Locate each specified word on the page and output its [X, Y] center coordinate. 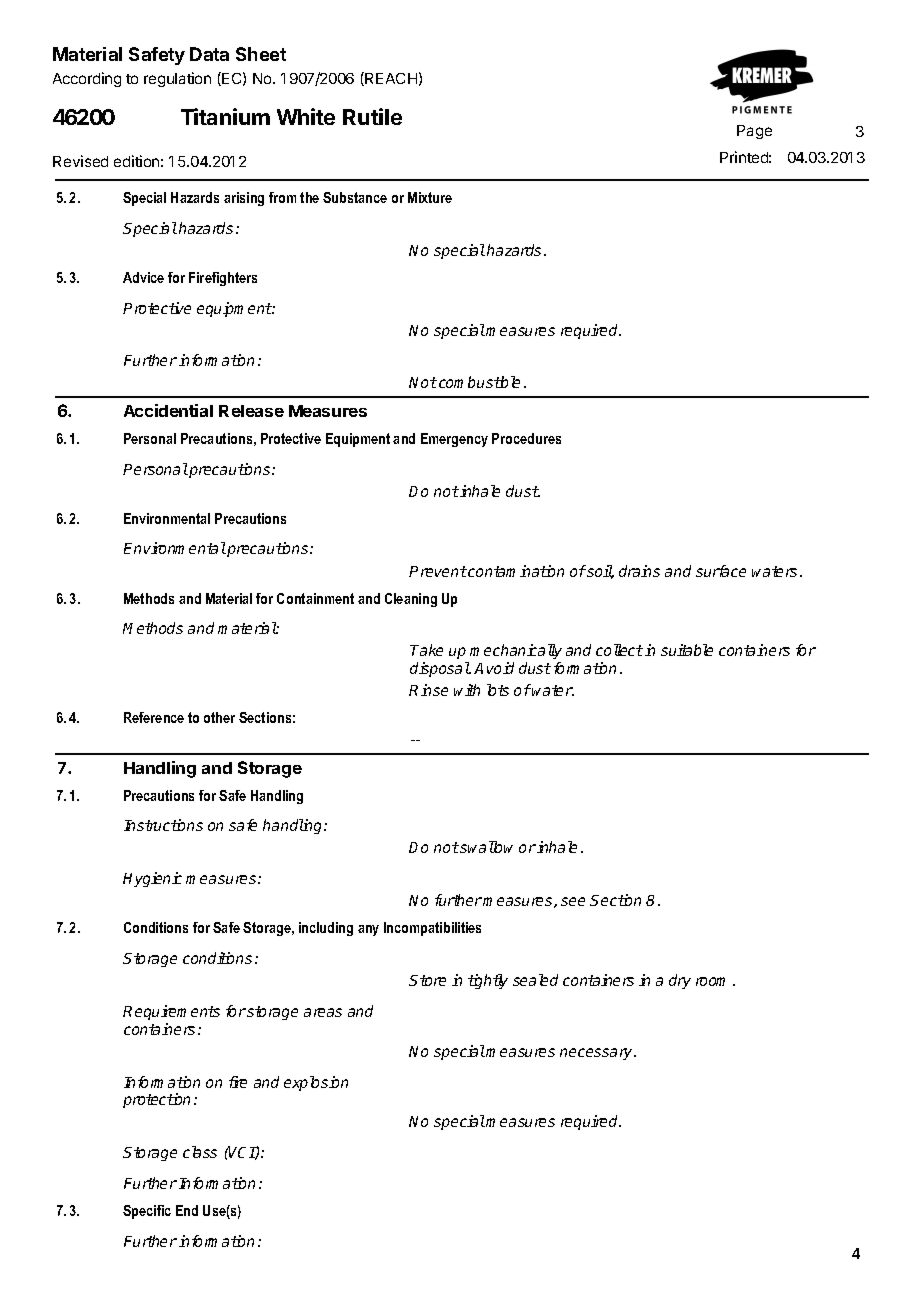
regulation [177, 79]
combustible [479, 382]
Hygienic [152, 879]
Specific [147, 1212]
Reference [154, 717]
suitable [687, 650]
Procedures [526, 438]
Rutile [372, 116]
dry [680, 981]
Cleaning [411, 600]
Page [754, 132]
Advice [143, 277]
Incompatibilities [432, 929]
